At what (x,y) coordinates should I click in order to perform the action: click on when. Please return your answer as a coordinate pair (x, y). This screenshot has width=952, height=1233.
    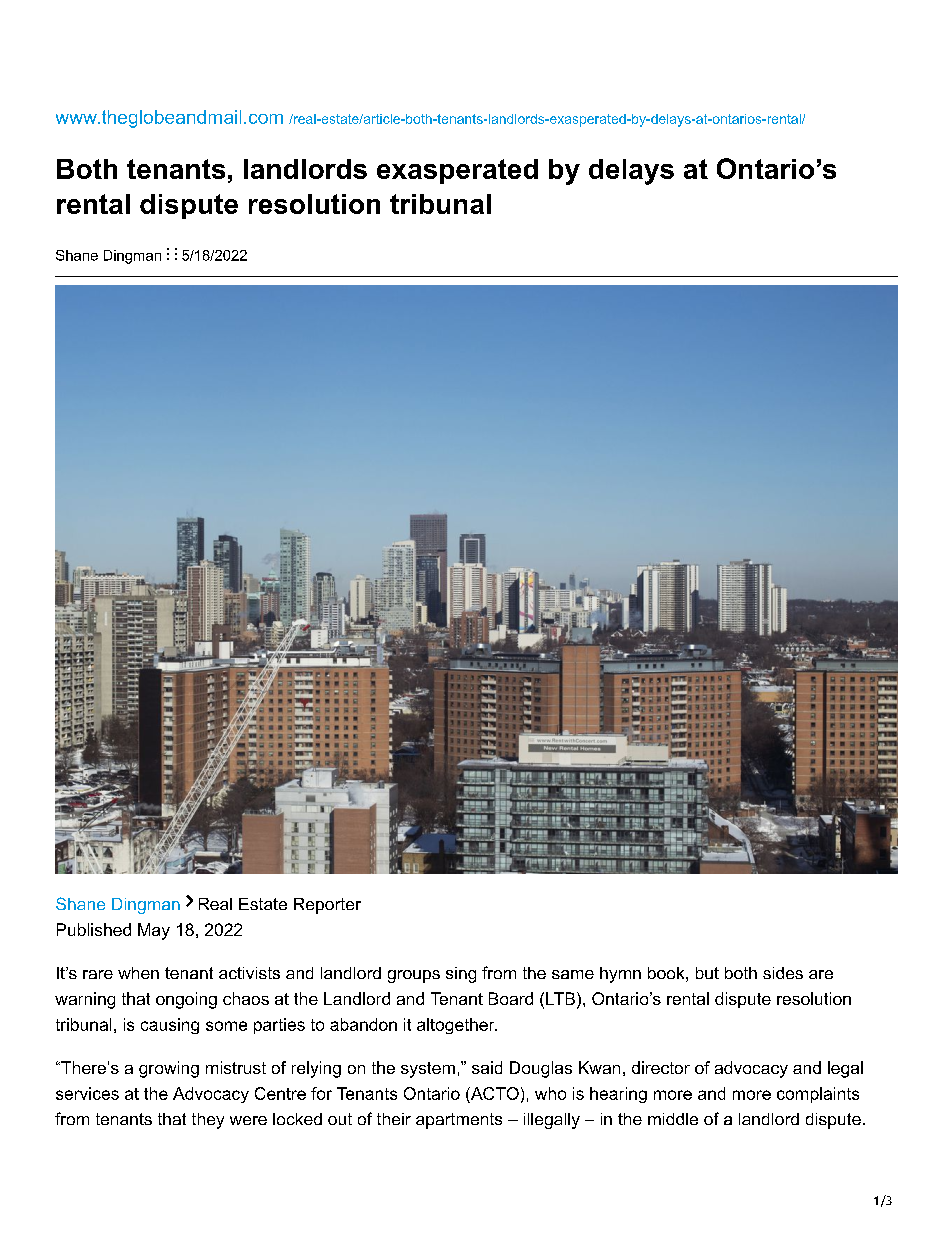
    Looking at the image, I should click on (138, 973).
